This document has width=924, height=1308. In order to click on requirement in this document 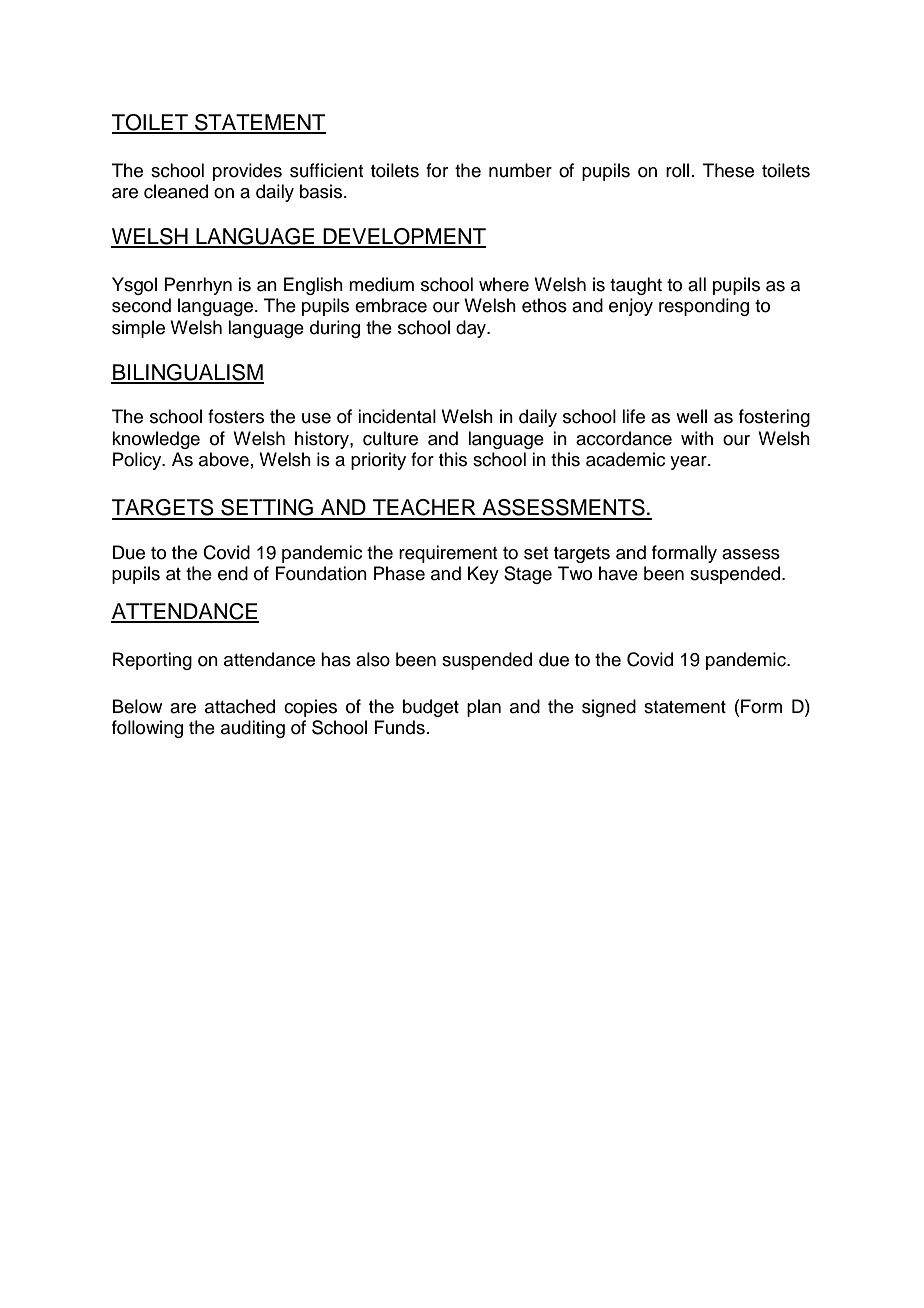, I will do `click(448, 554)`.
